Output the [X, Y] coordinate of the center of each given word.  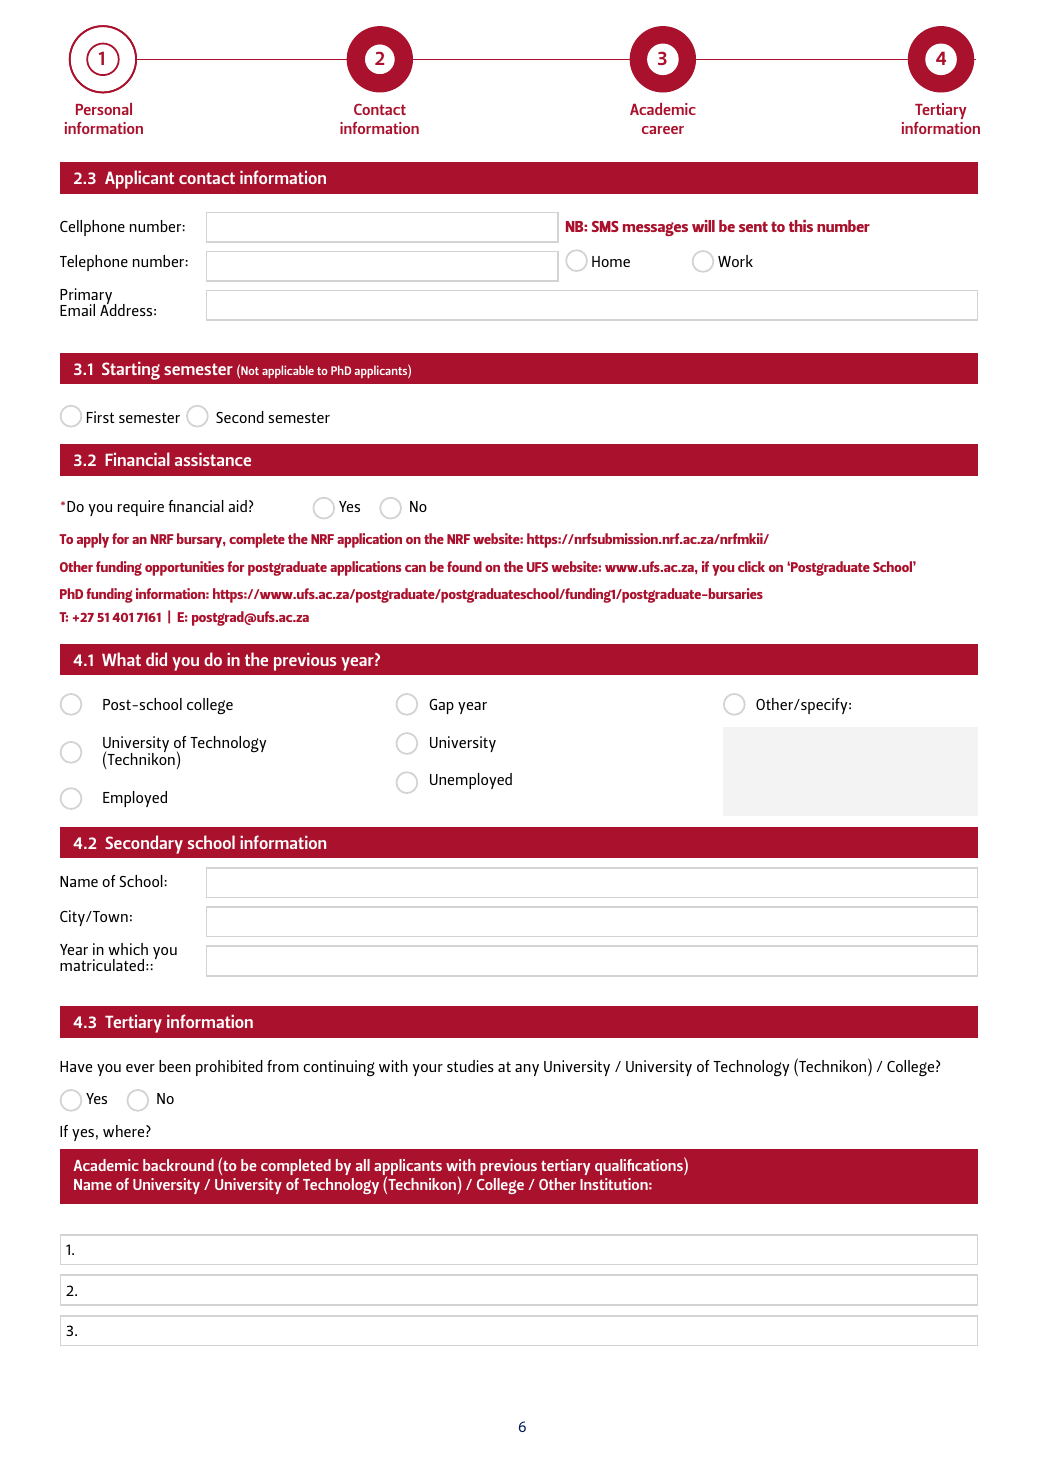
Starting [131, 371]
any [527, 1070]
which [128, 949]
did [156, 659]
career [663, 130]
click [751, 566]
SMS [605, 226]
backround [178, 1165]
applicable [288, 371]
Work [735, 261]
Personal [104, 109]
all [363, 1165]
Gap [441, 706]
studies [470, 1066]
